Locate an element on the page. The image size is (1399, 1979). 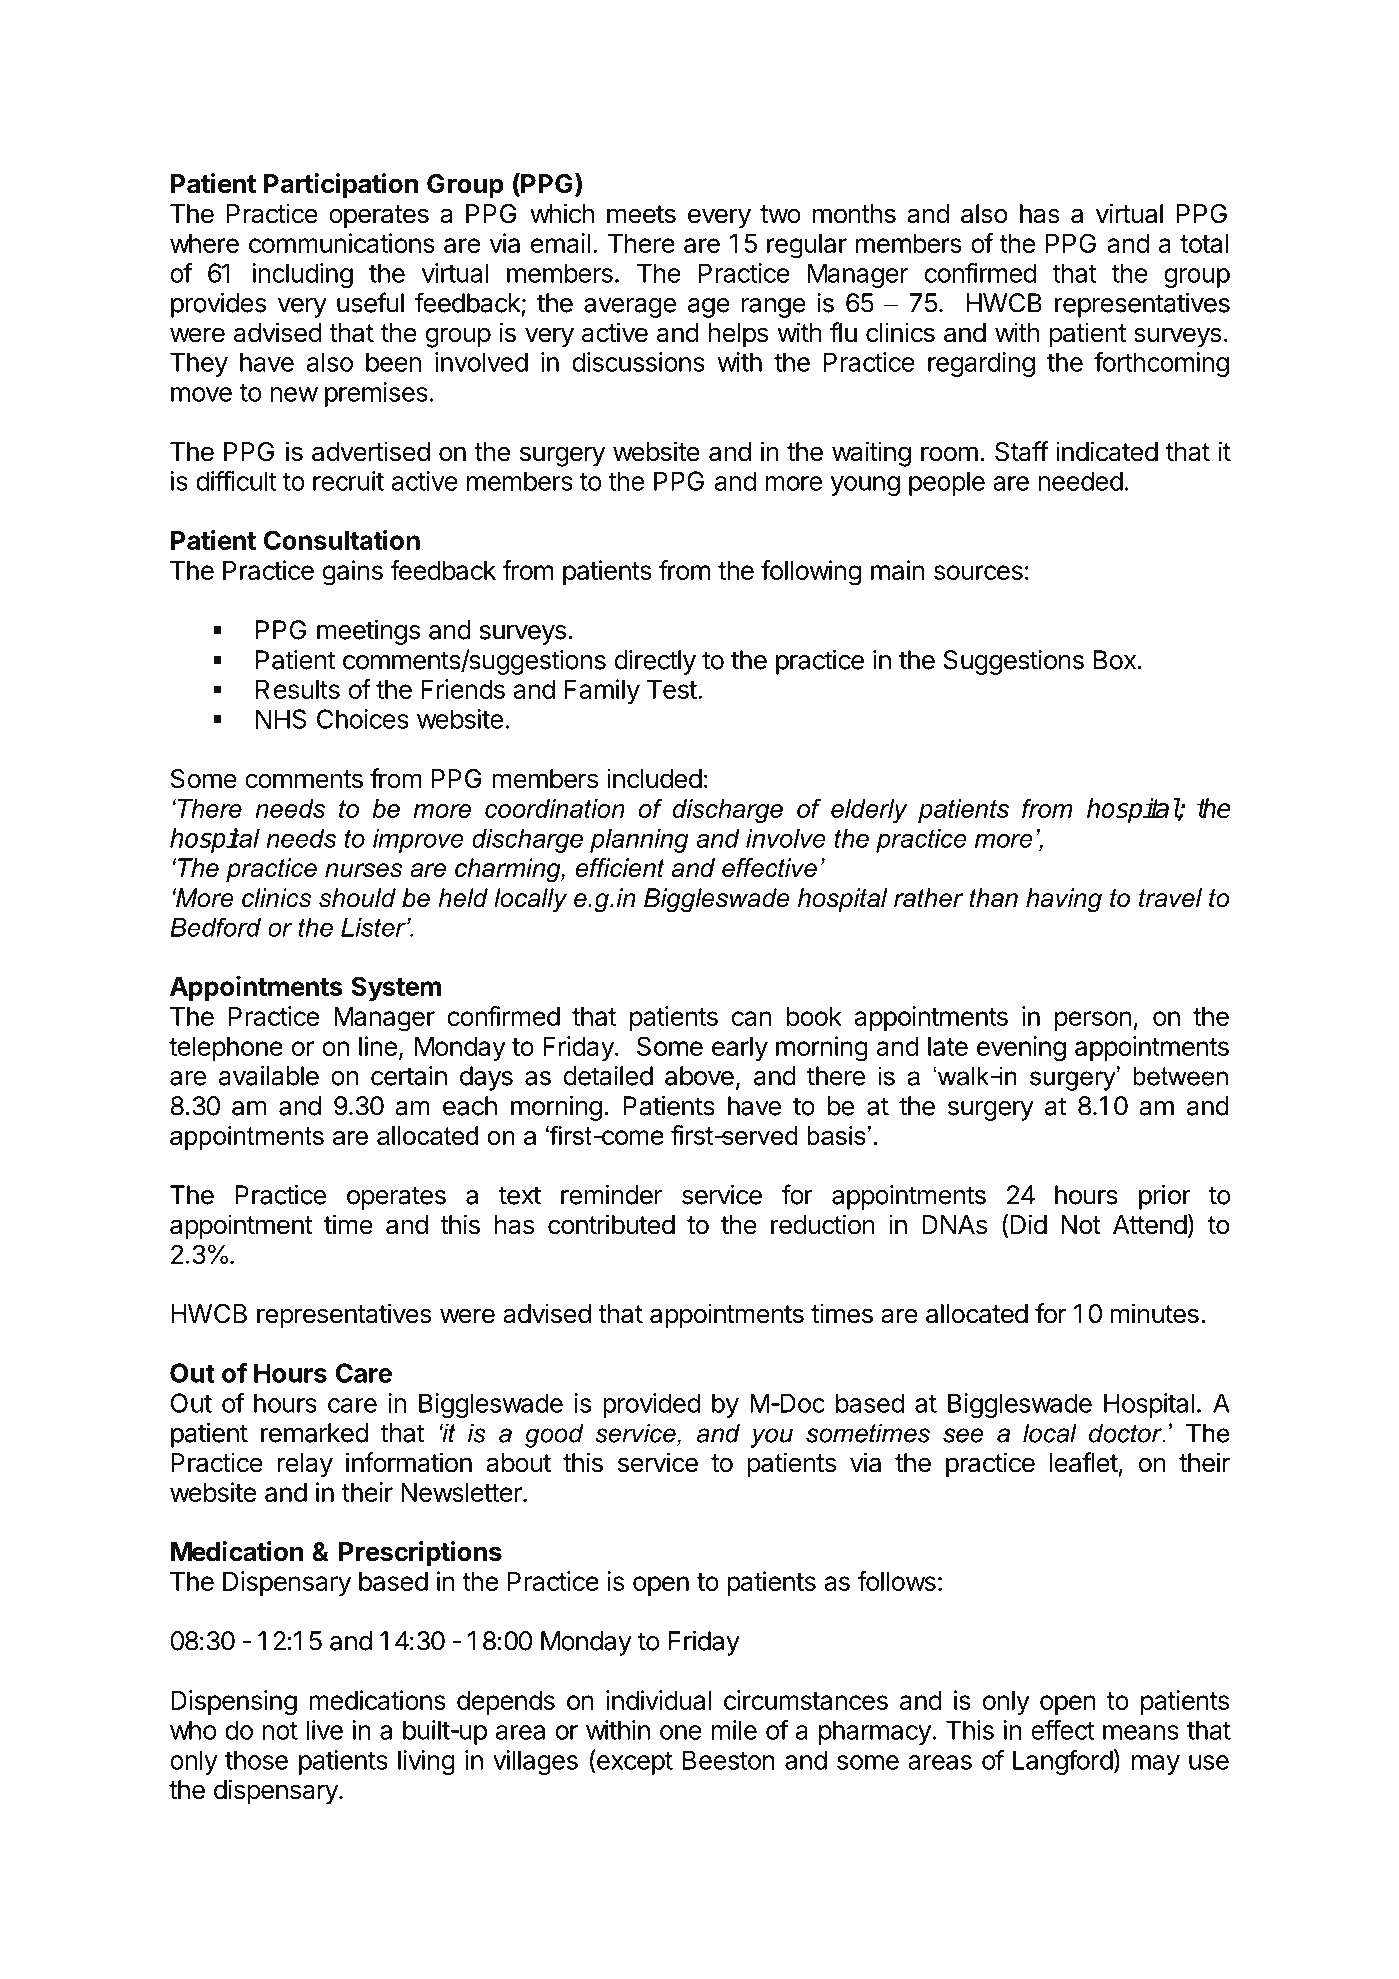
directly is located at coordinates (655, 662).
